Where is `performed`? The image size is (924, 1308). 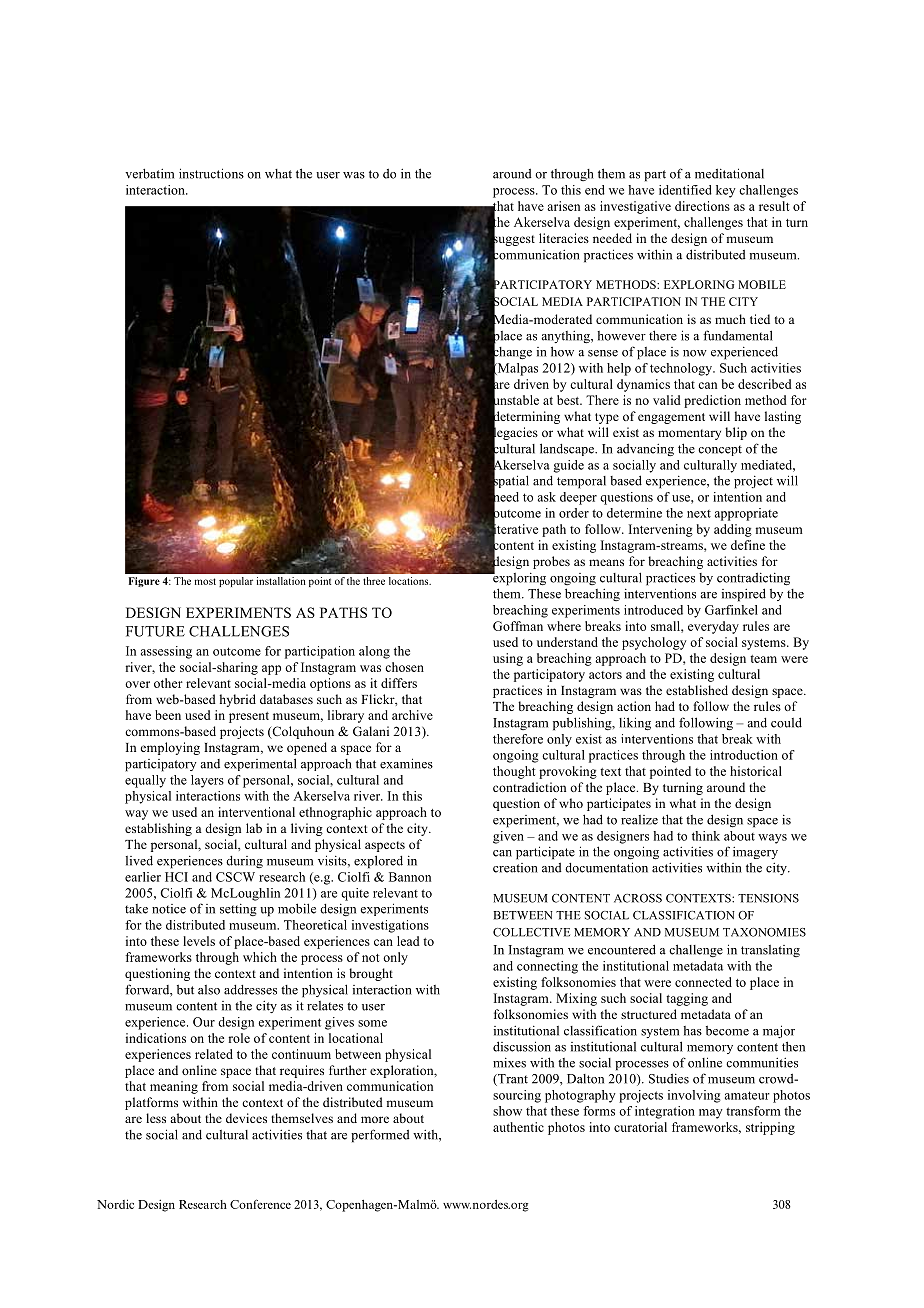 performed is located at coordinates (380, 1136).
